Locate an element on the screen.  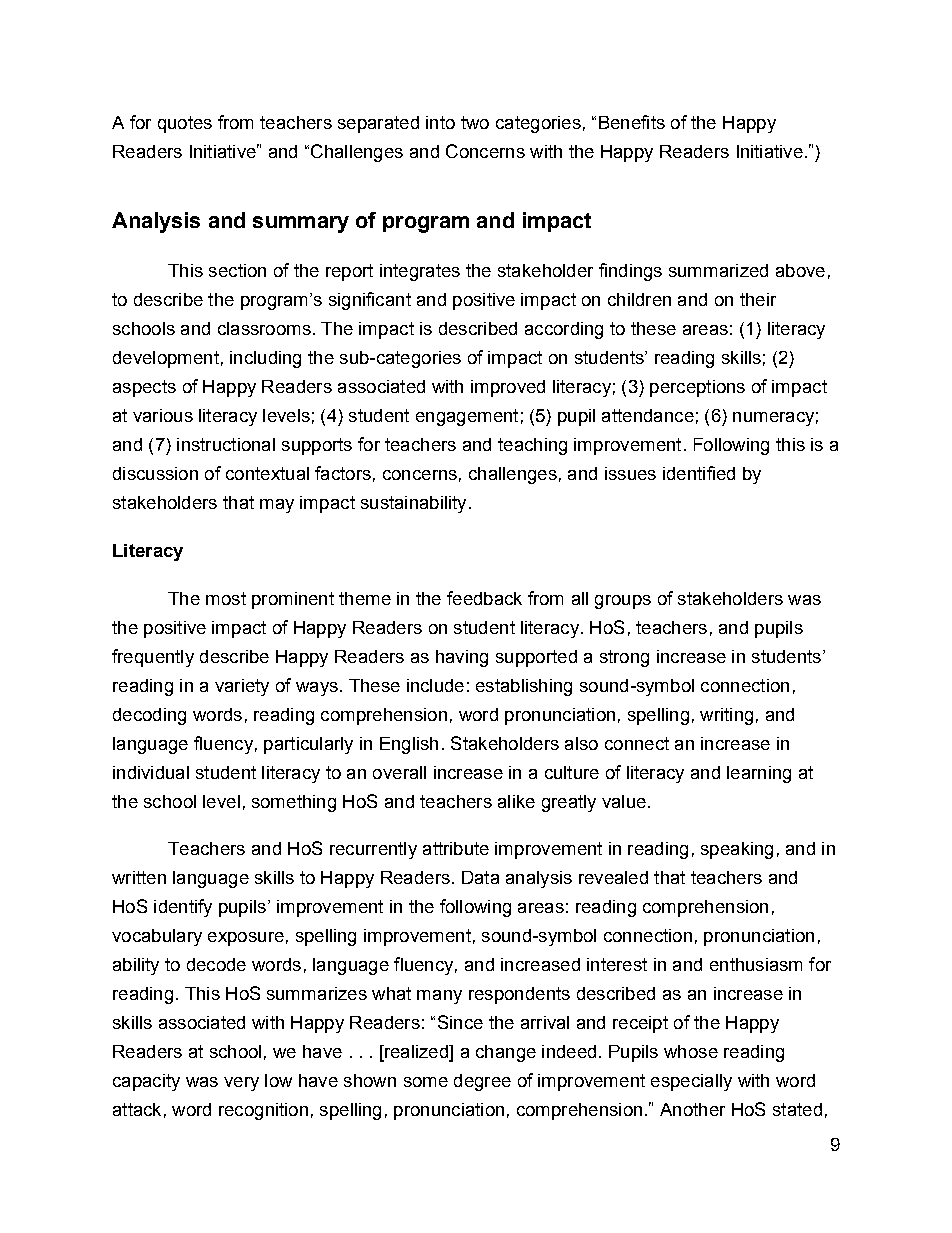
most is located at coordinates (226, 598).
